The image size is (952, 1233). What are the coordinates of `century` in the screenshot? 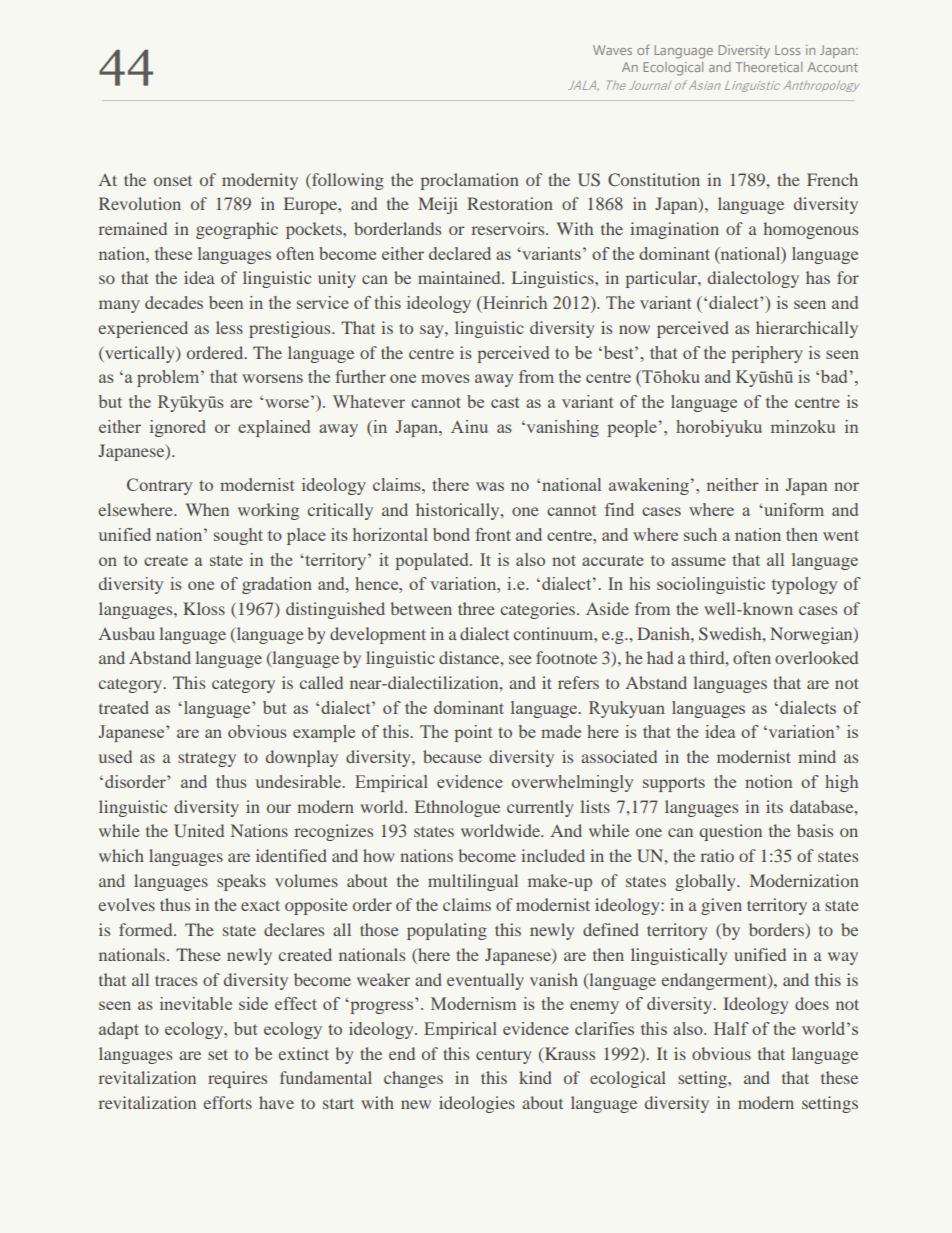 It's located at (503, 1056).
